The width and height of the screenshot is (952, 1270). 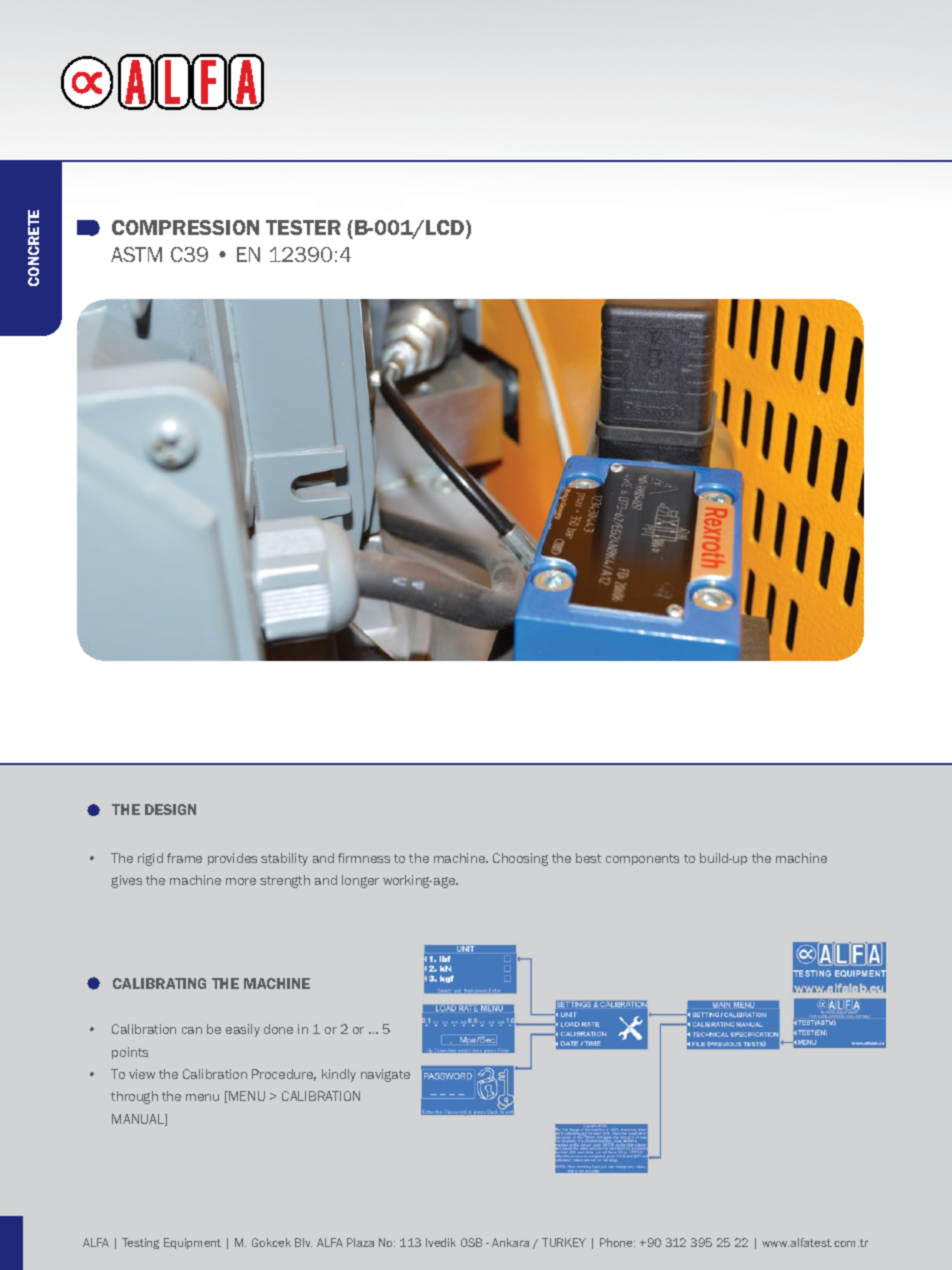 What do you see at coordinates (136, 254) in the screenshot?
I see `ASTM` at bounding box center [136, 254].
